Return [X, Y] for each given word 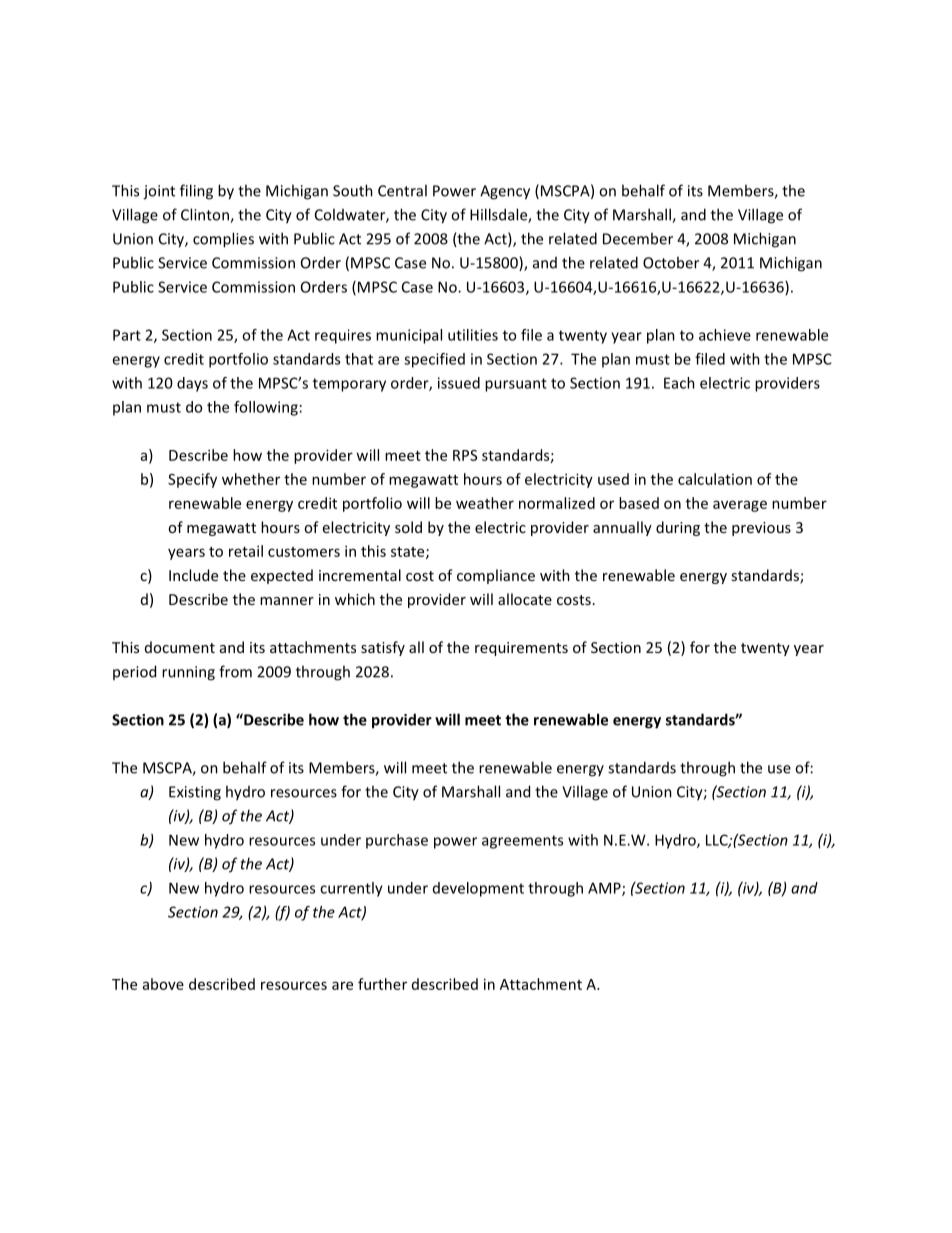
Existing [195, 793]
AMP [605, 889]
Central [402, 190]
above [163, 984]
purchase [397, 841]
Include [193, 575]
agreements [522, 842]
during [678, 528]
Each [679, 383]
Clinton [206, 215]
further [382, 984]
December [638, 238]
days [192, 384]
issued [459, 383]
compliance [496, 576]
